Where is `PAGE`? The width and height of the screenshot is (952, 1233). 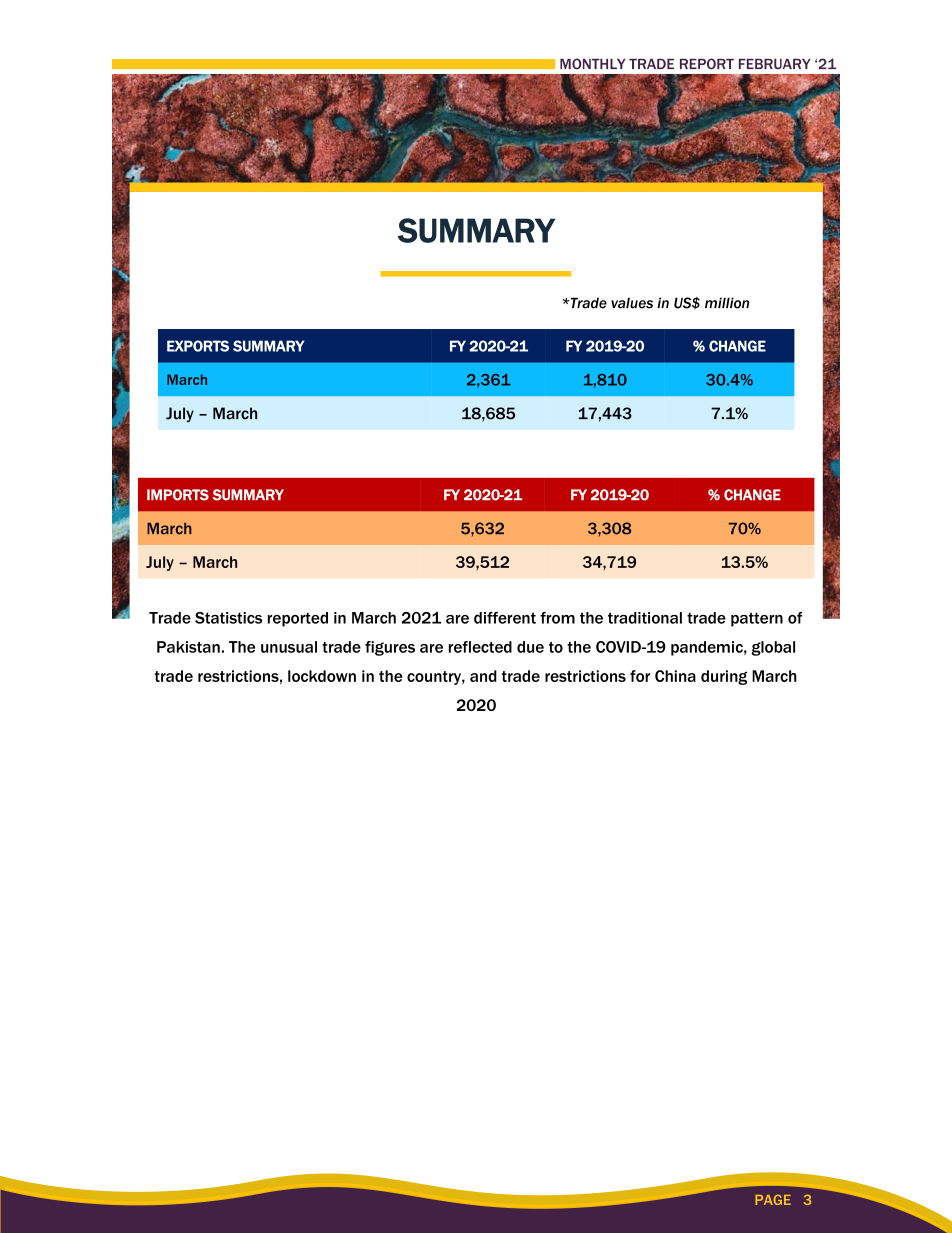 PAGE is located at coordinates (773, 1200).
